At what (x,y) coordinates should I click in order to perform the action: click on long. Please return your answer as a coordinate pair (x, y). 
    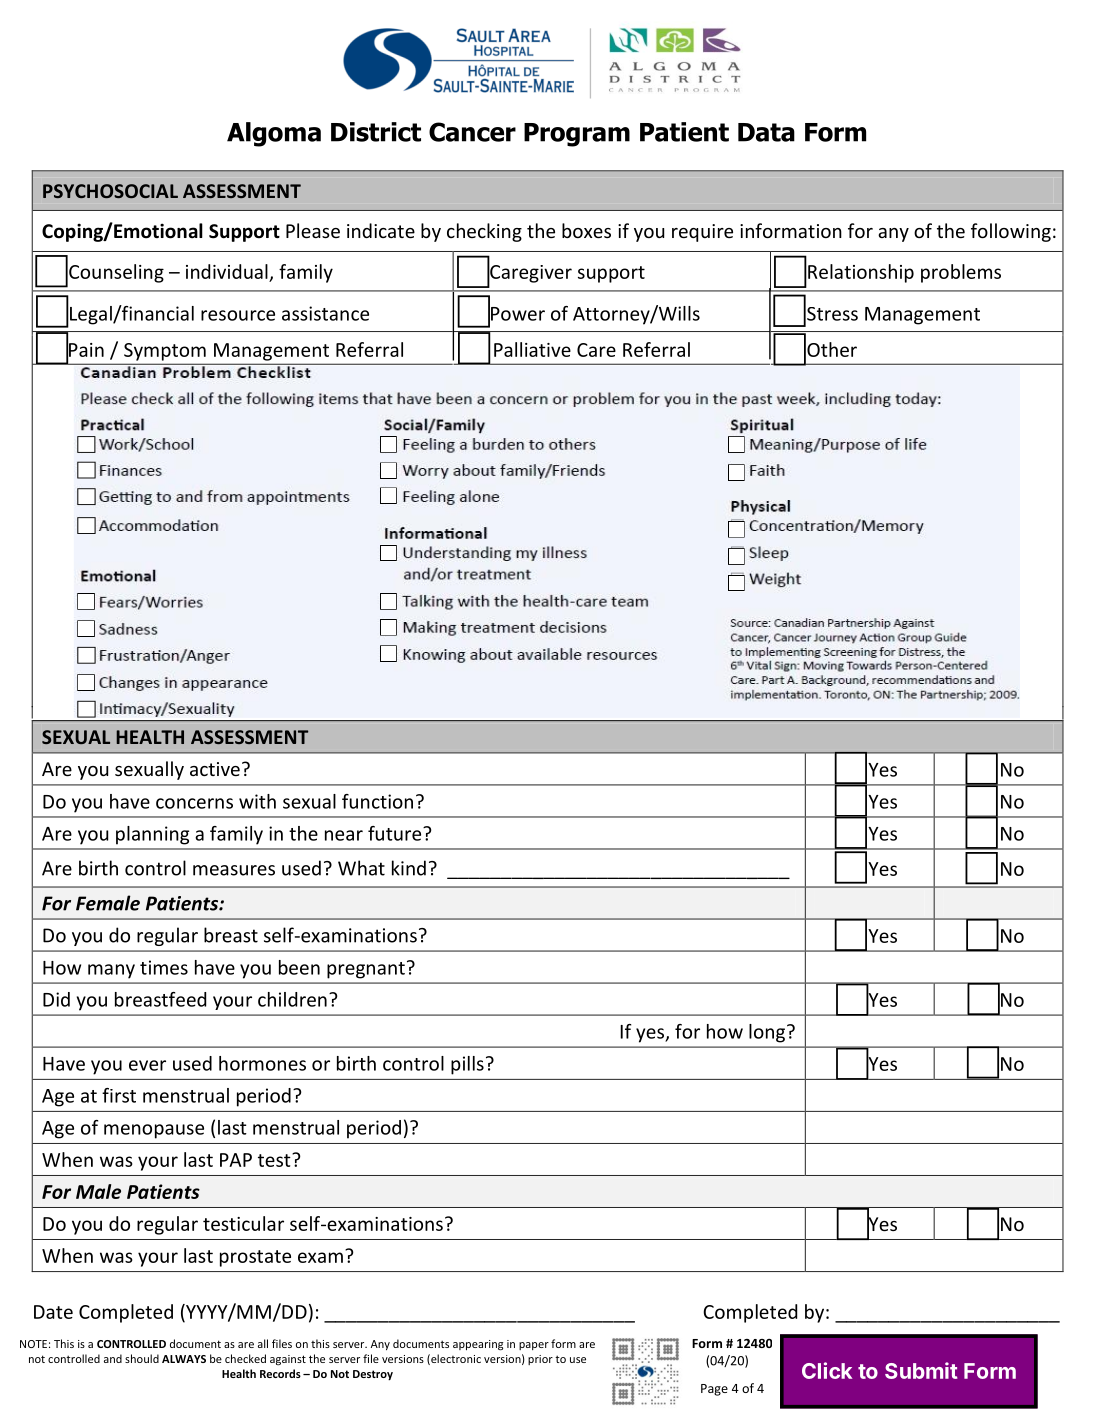
    Looking at the image, I should click on (767, 1033).
